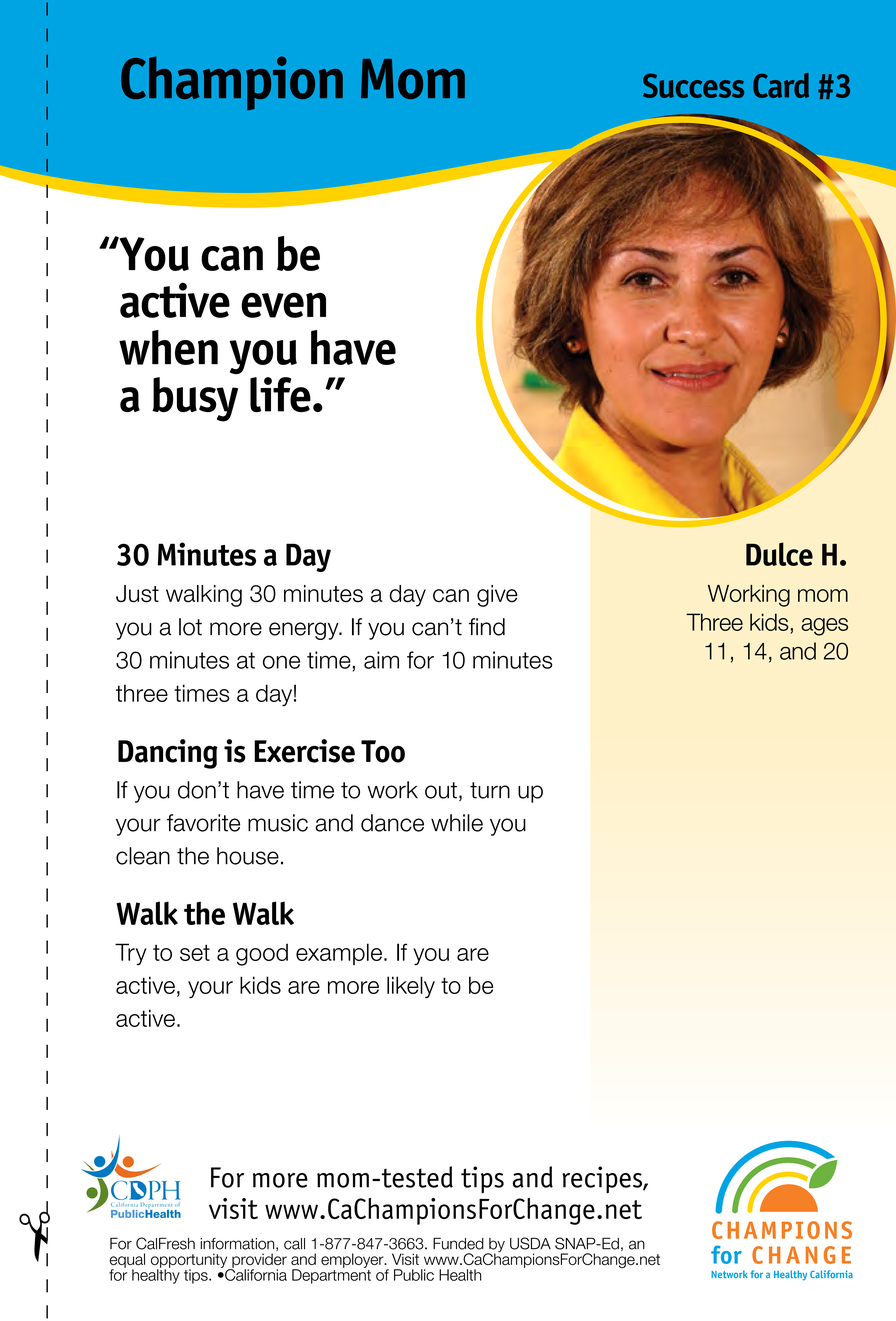  I want to click on Success, so click(693, 85).
